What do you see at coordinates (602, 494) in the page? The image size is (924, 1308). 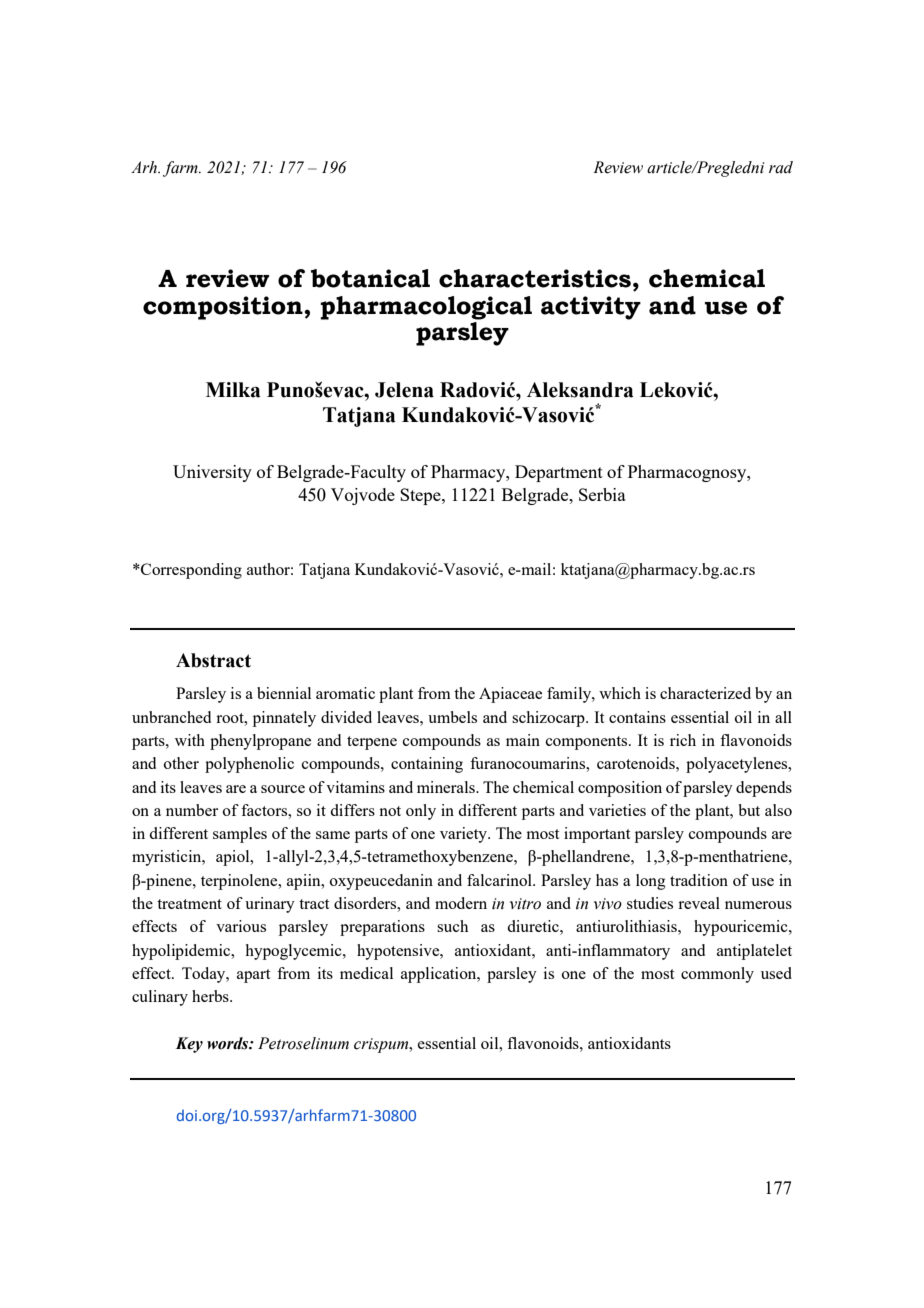 I see `Serbia` at bounding box center [602, 494].
